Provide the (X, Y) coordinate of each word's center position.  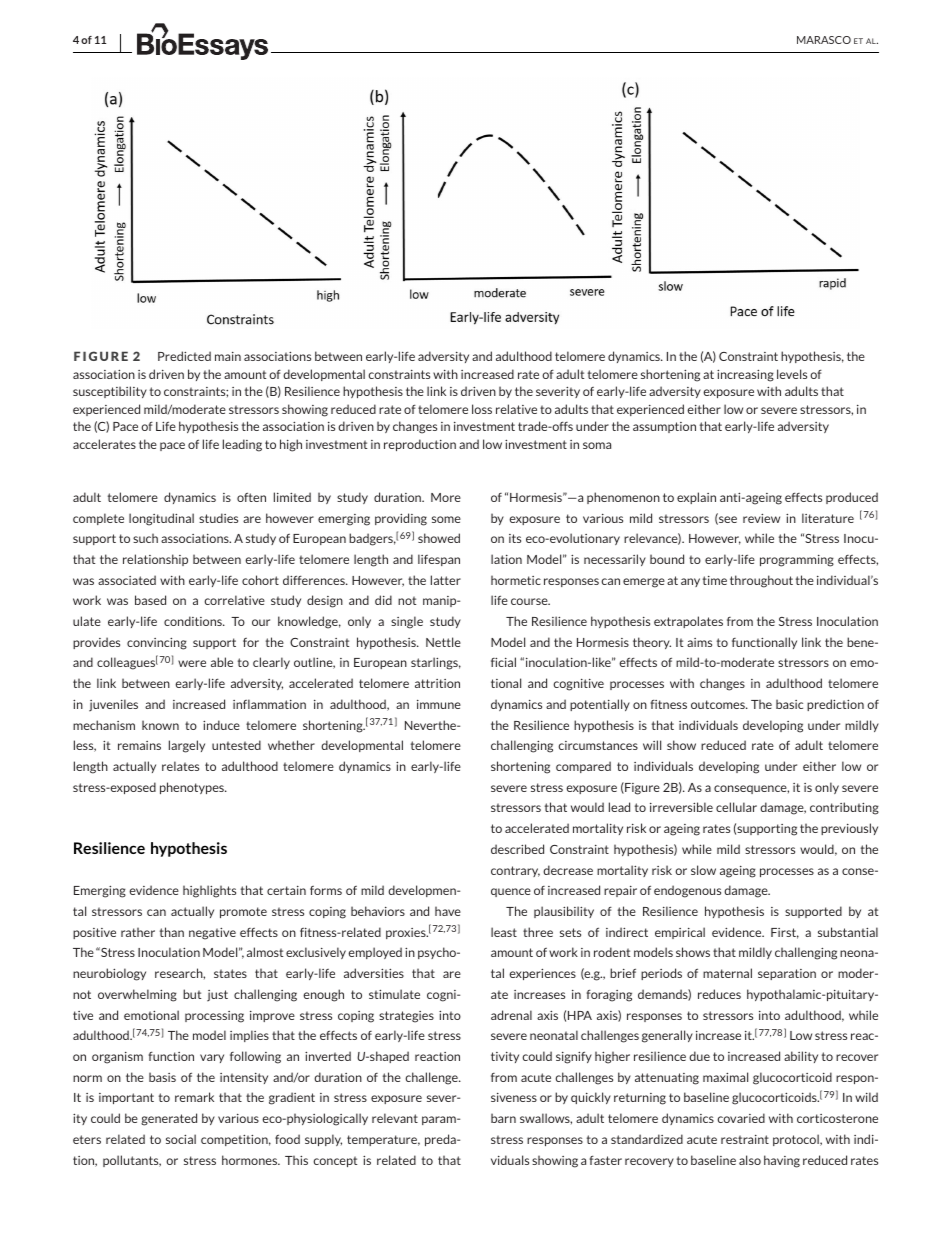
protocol (797, 1140)
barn (503, 1118)
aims (699, 642)
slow (703, 870)
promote (243, 912)
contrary (515, 871)
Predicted (184, 356)
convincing (157, 643)
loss (482, 409)
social (181, 1139)
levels (792, 374)
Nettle (443, 642)
